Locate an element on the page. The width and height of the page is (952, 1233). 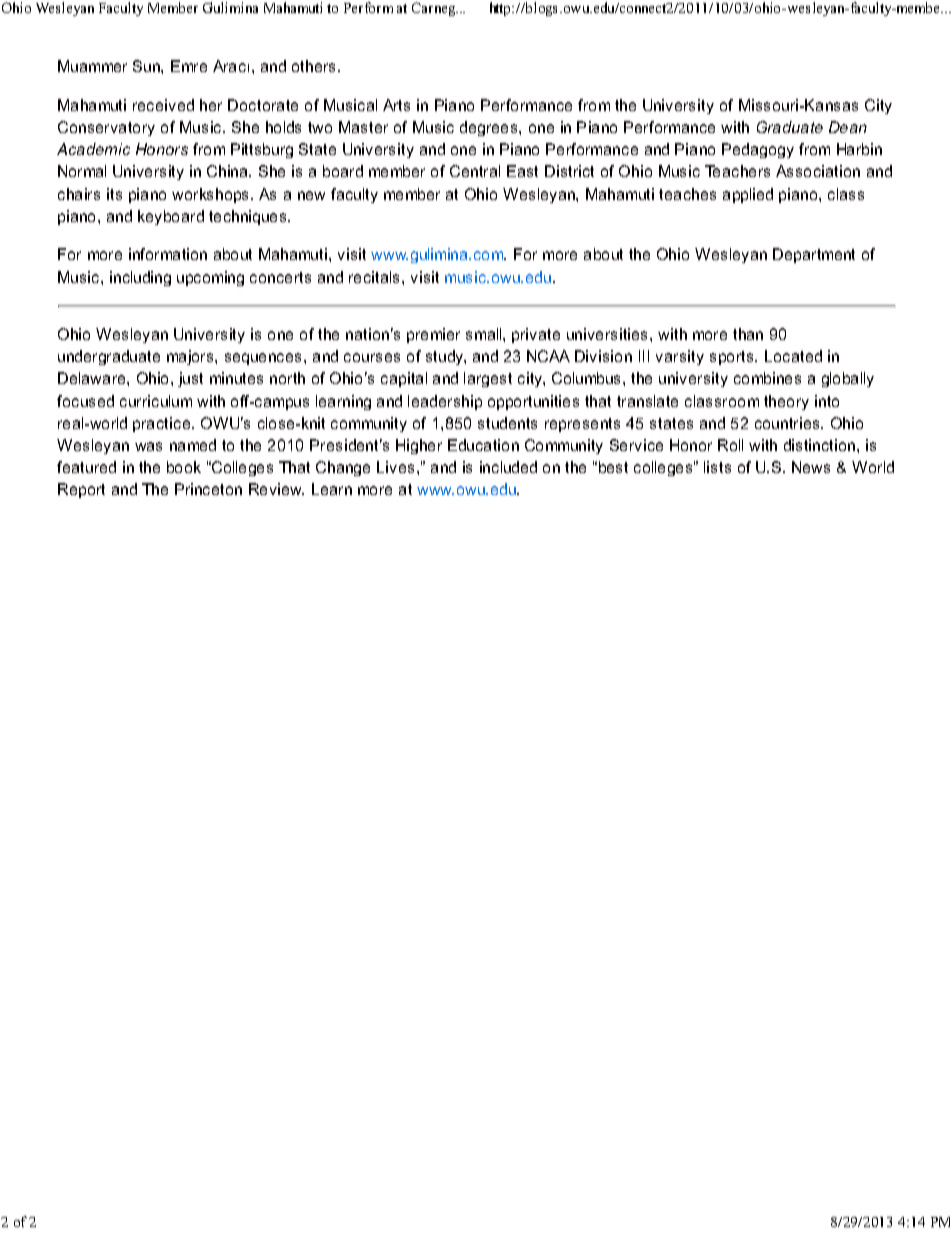
information is located at coordinates (168, 254).
